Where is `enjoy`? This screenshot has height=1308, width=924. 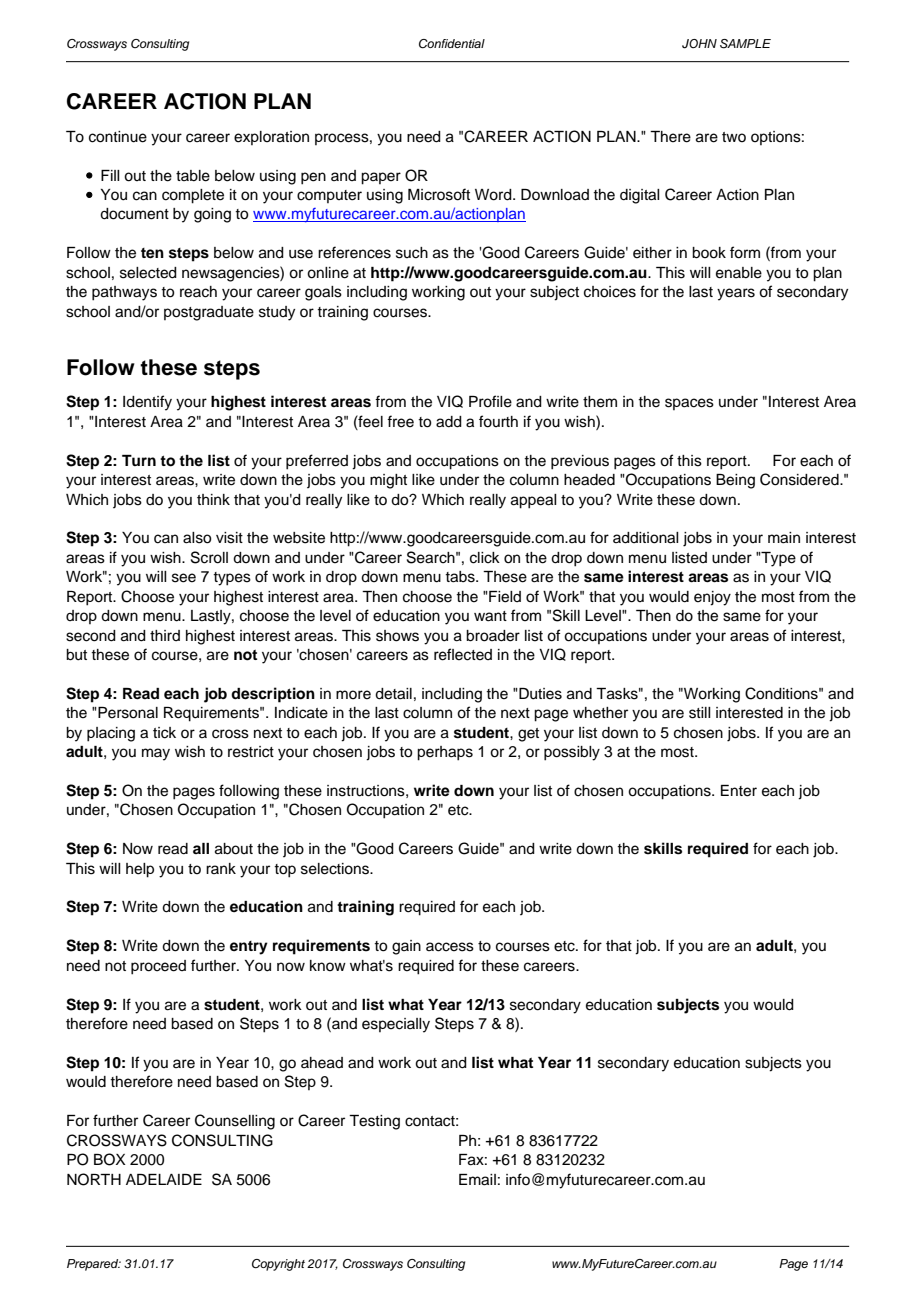 enjoy is located at coordinates (712, 598).
